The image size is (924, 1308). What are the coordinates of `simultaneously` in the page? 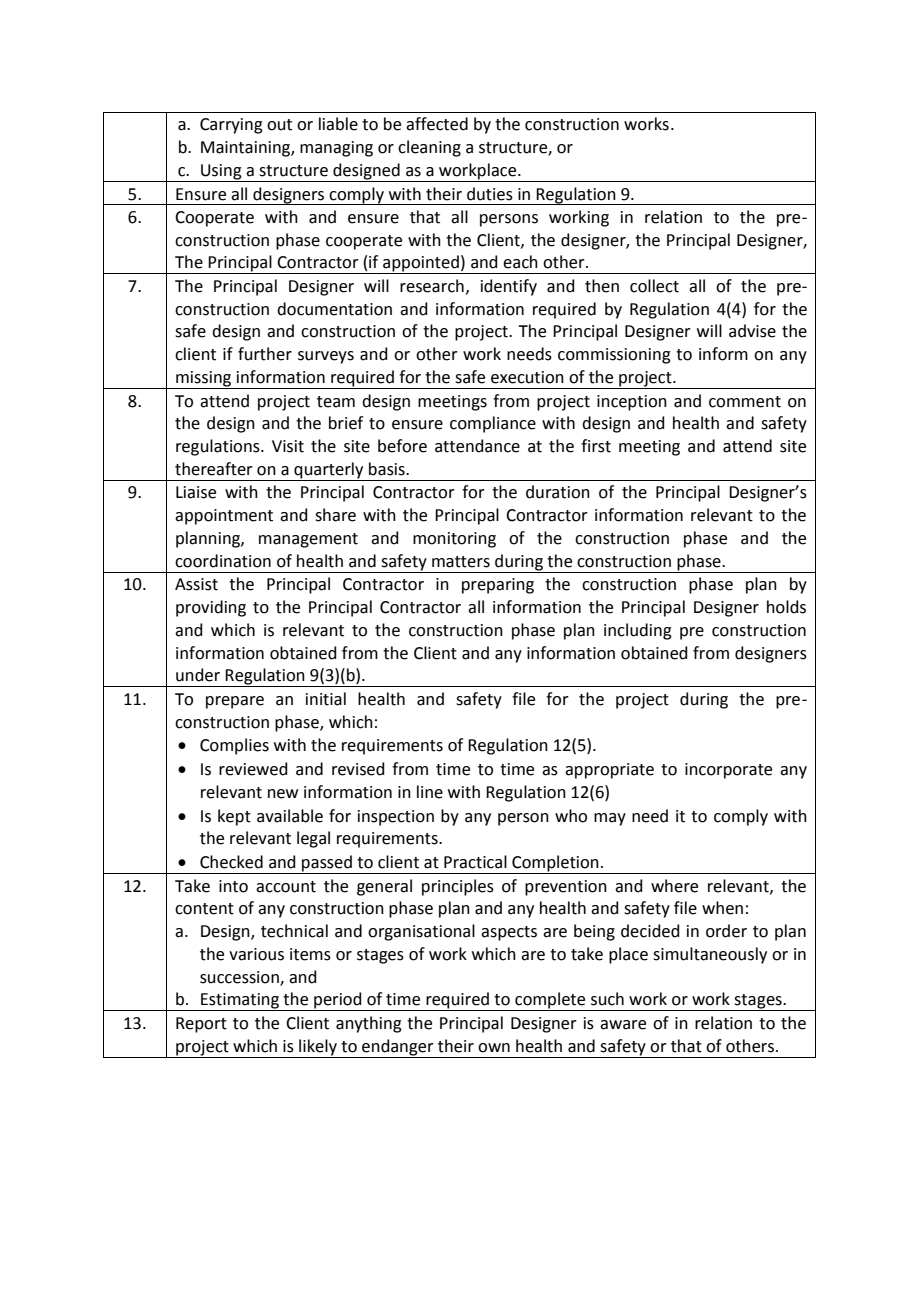 It's located at (710, 955).
